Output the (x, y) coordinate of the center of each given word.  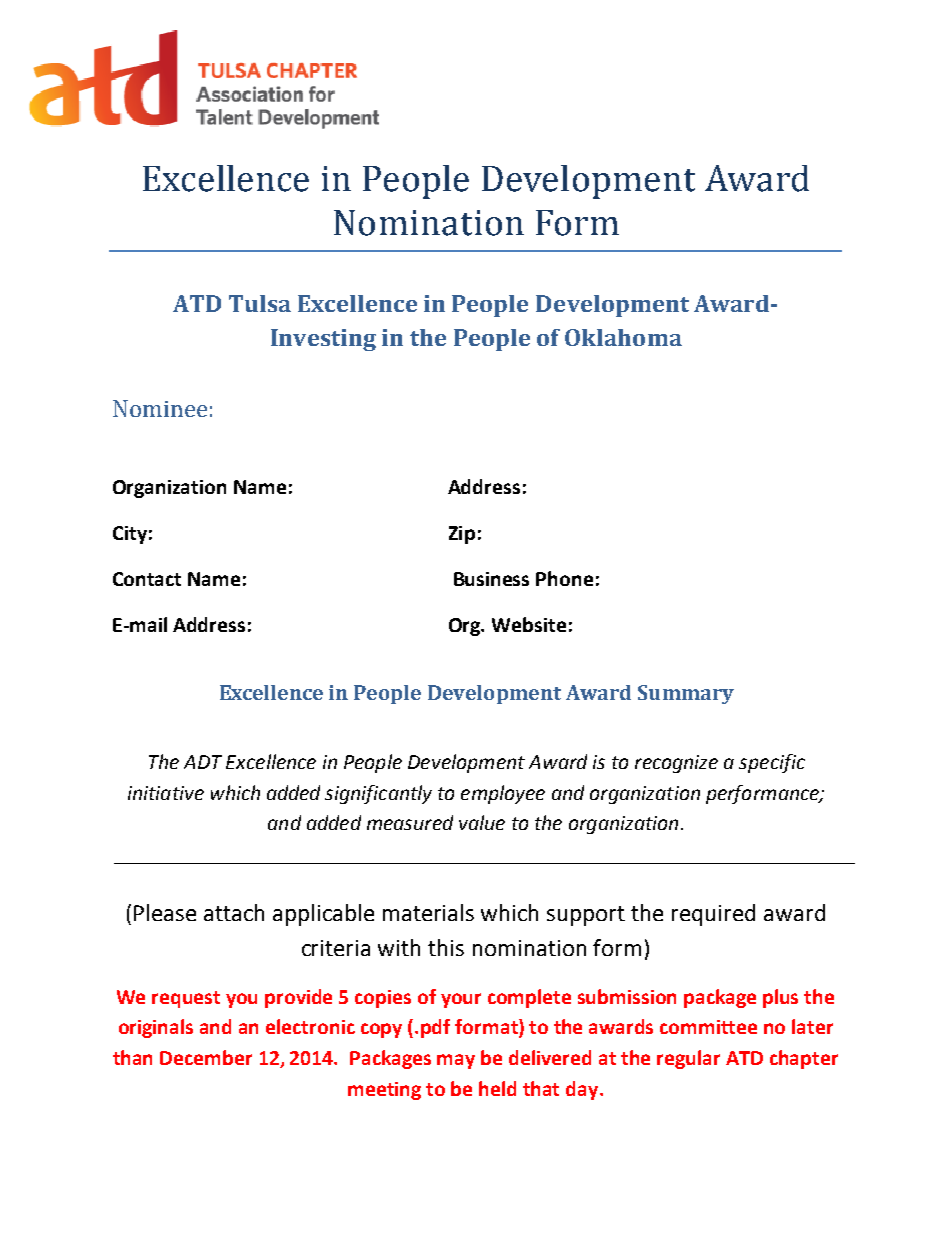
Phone (564, 578)
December (206, 1057)
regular (688, 1059)
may (456, 1061)
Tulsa (260, 303)
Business (491, 579)
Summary (686, 694)
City (130, 535)
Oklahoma (623, 337)
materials (428, 912)
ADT (203, 762)
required (713, 915)
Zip (462, 535)
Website (529, 624)
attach (234, 912)
